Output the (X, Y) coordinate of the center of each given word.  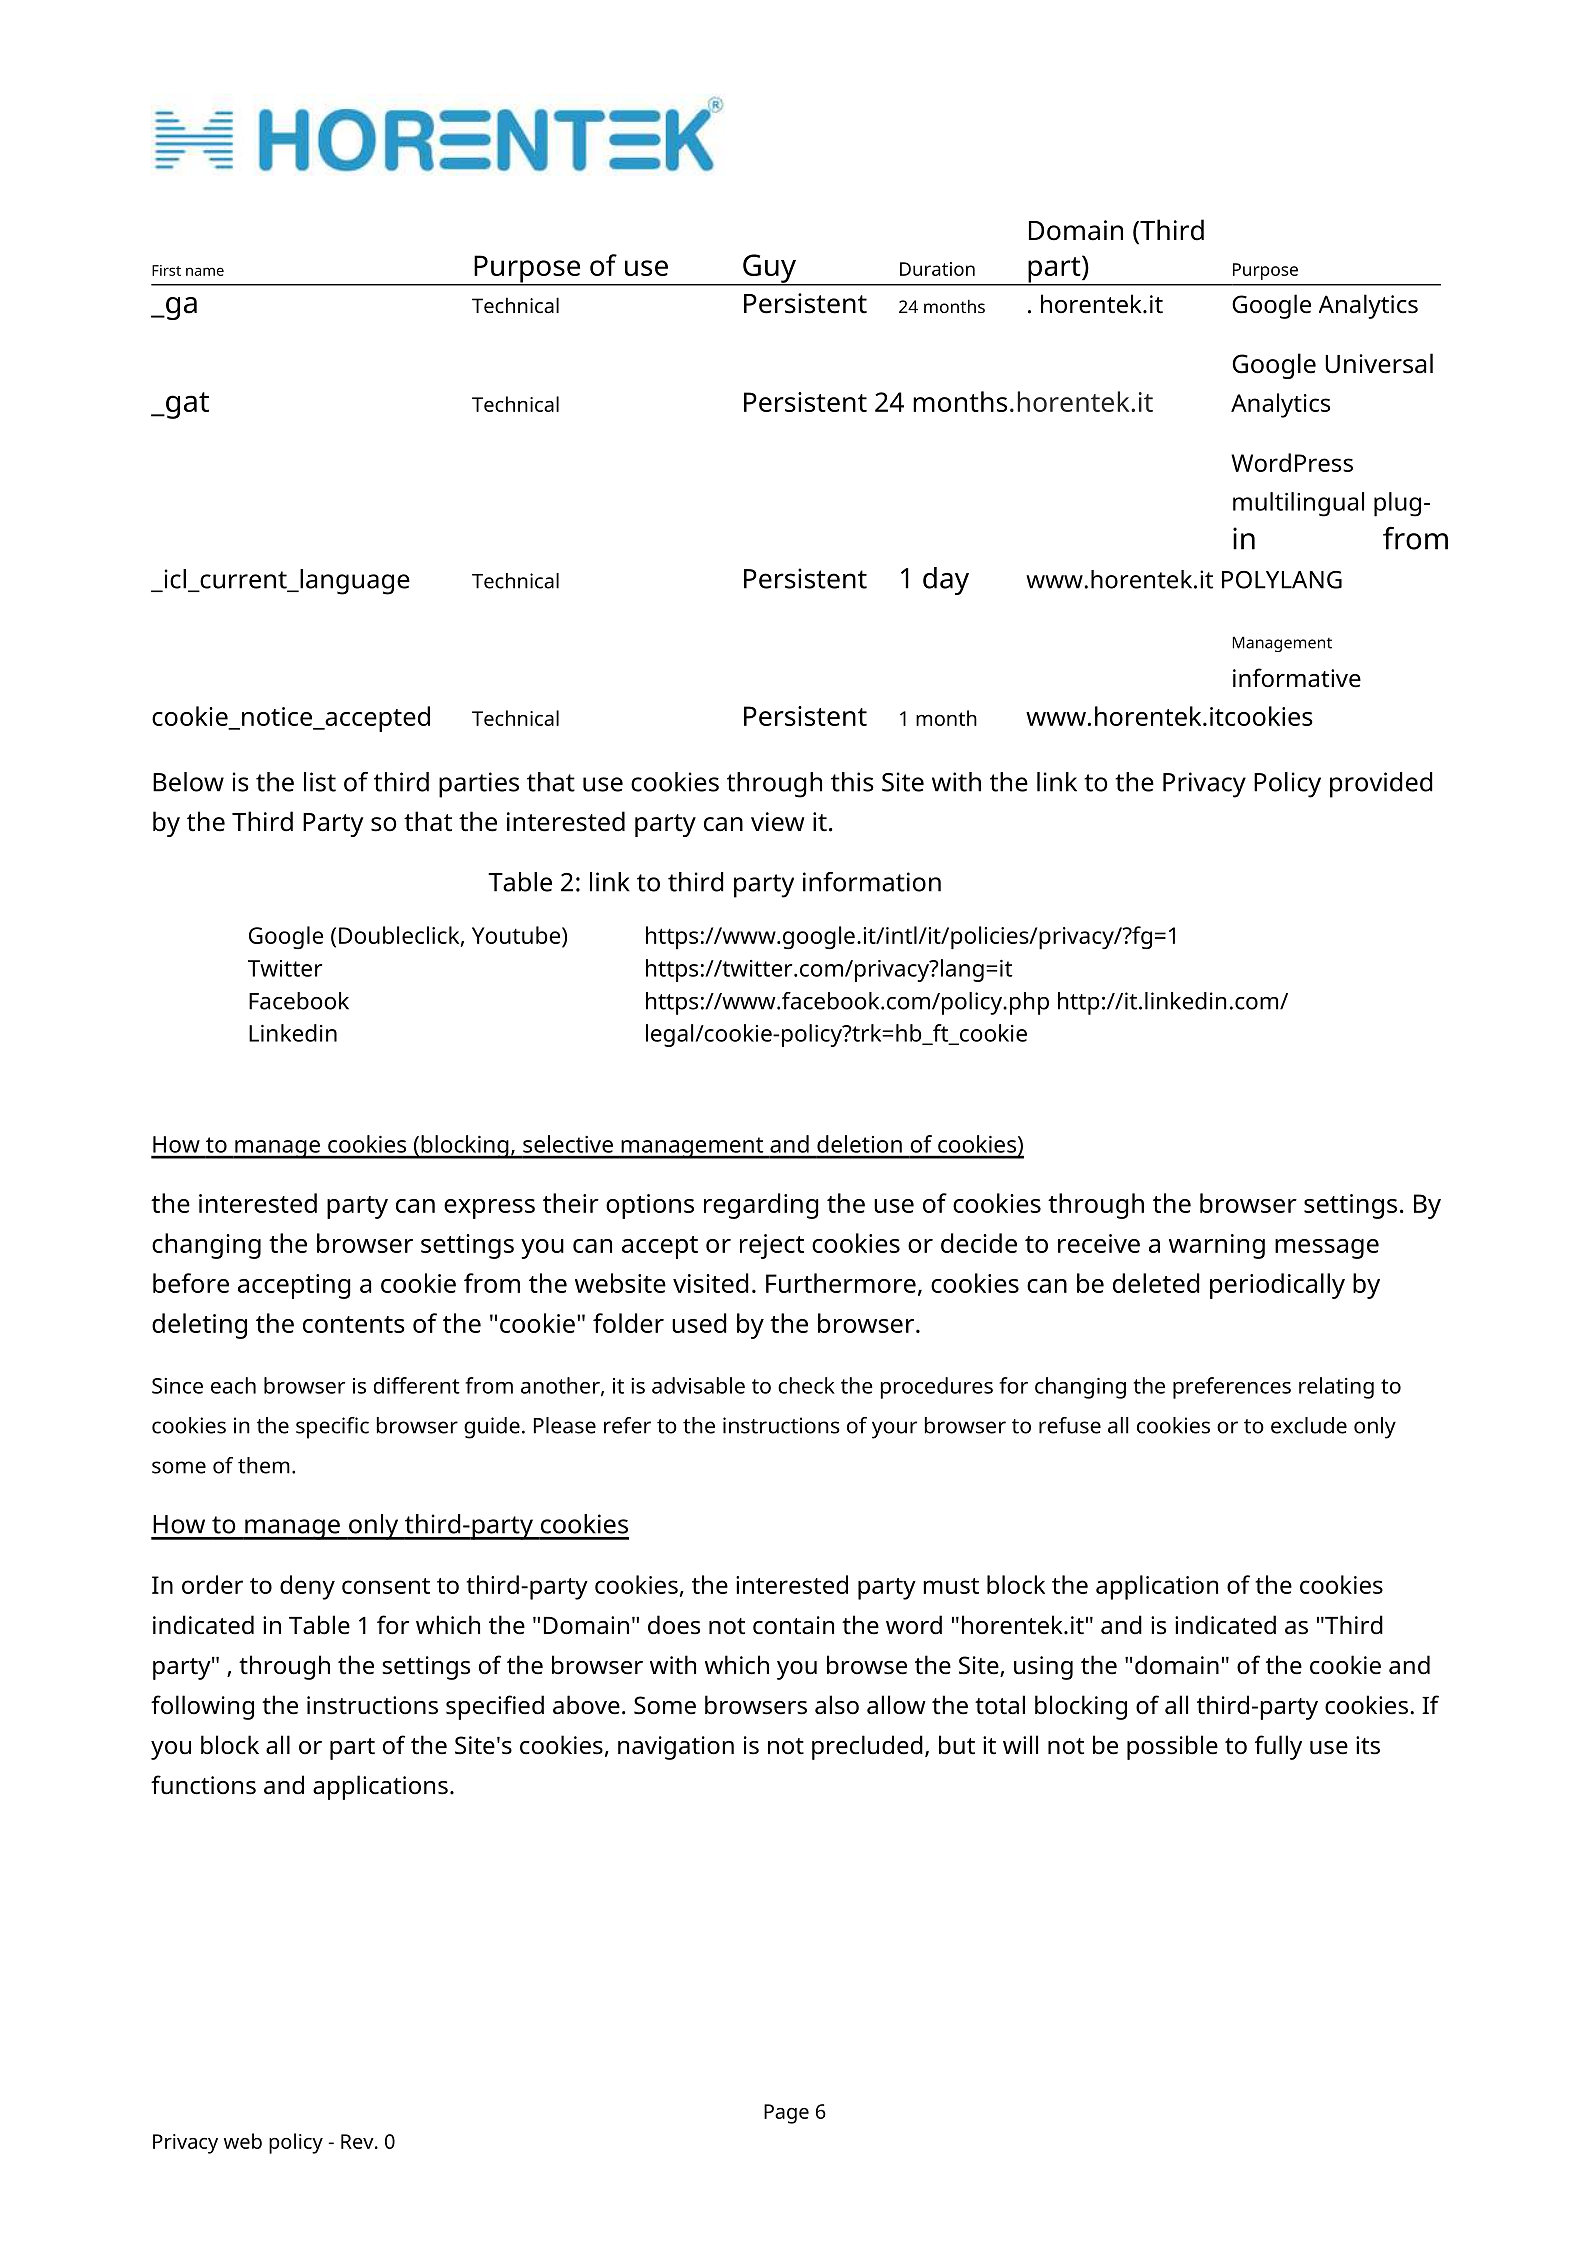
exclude (1309, 1425)
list (320, 782)
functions (203, 1785)
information (872, 882)
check (806, 1385)
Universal (1379, 363)
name (205, 271)
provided (1381, 785)
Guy (769, 269)
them (264, 1465)
